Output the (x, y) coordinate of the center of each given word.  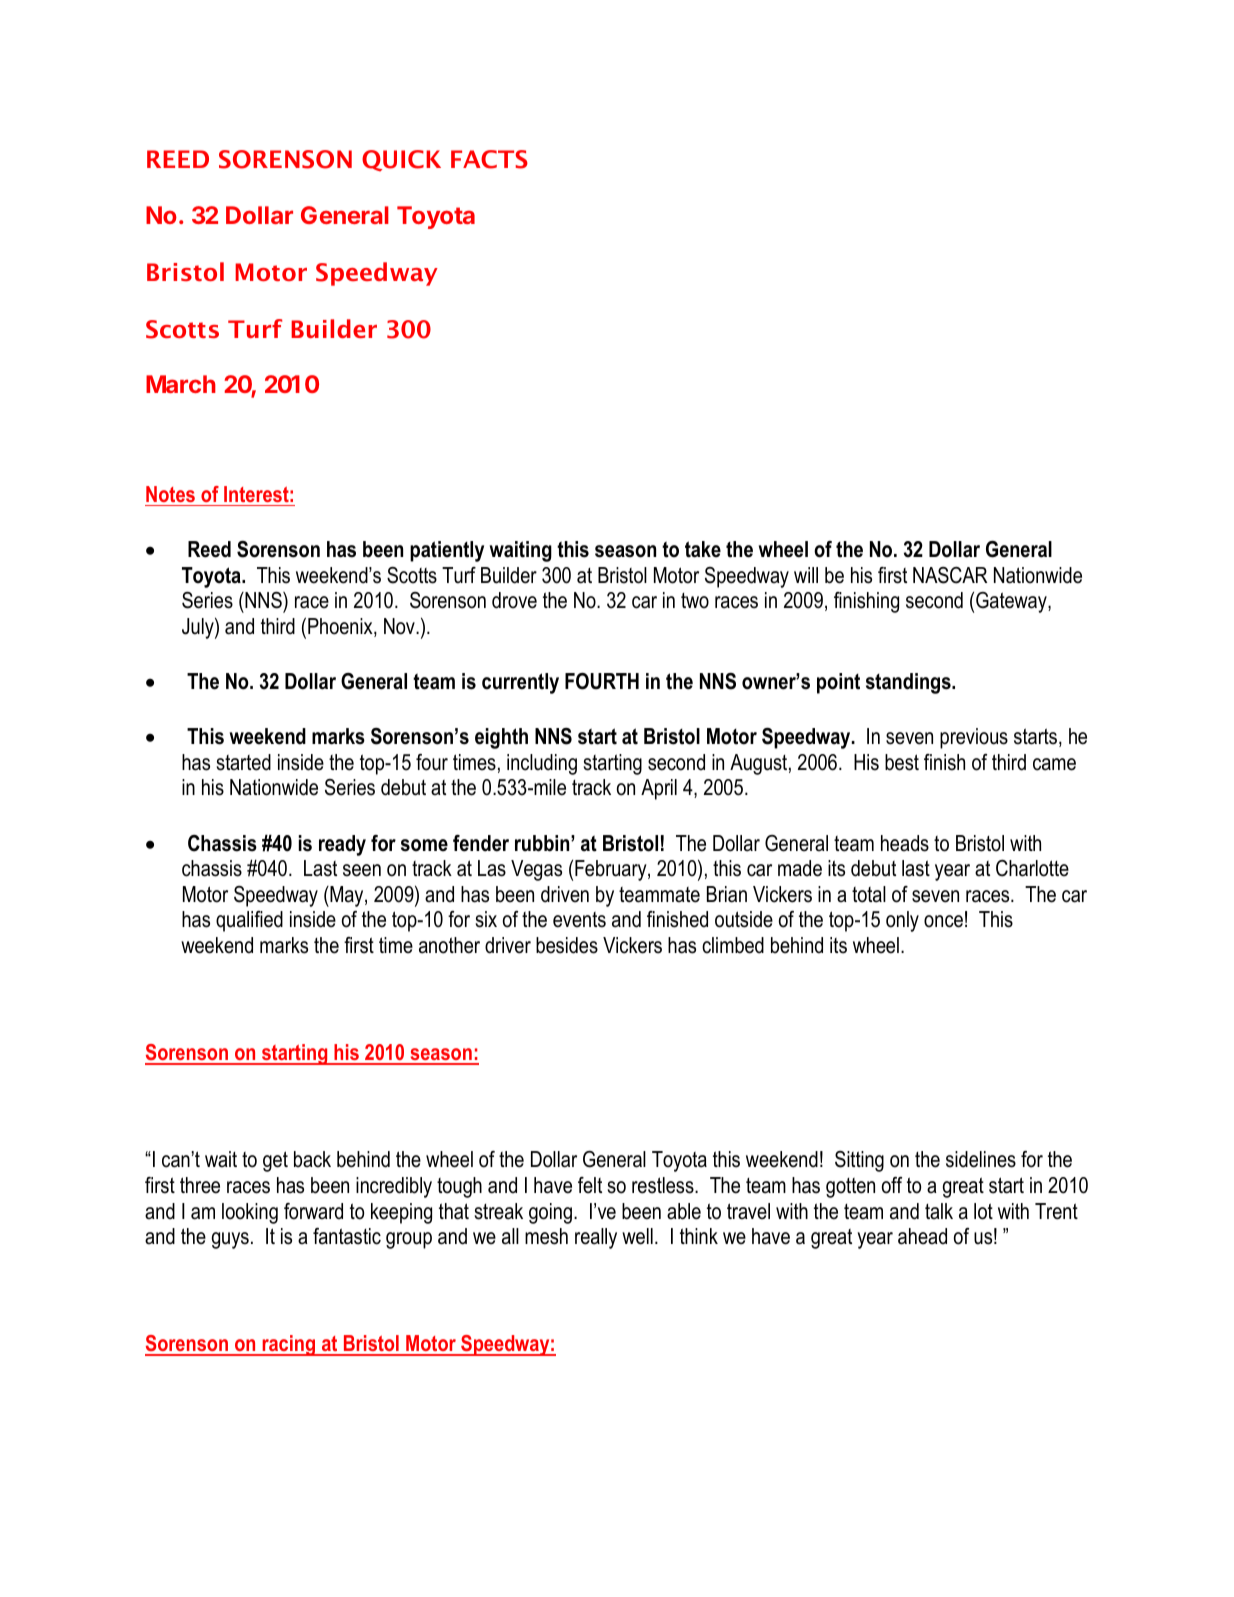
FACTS (489, 159)
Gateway (1012, 602)
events (579, 920)
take (703, 549)
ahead (922, 1236)
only (902, 921)
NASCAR (950, 575)
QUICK (401, 161)
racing (289, 1345)
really (596, 1238)
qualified (249, 921)
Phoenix (341, 627)
